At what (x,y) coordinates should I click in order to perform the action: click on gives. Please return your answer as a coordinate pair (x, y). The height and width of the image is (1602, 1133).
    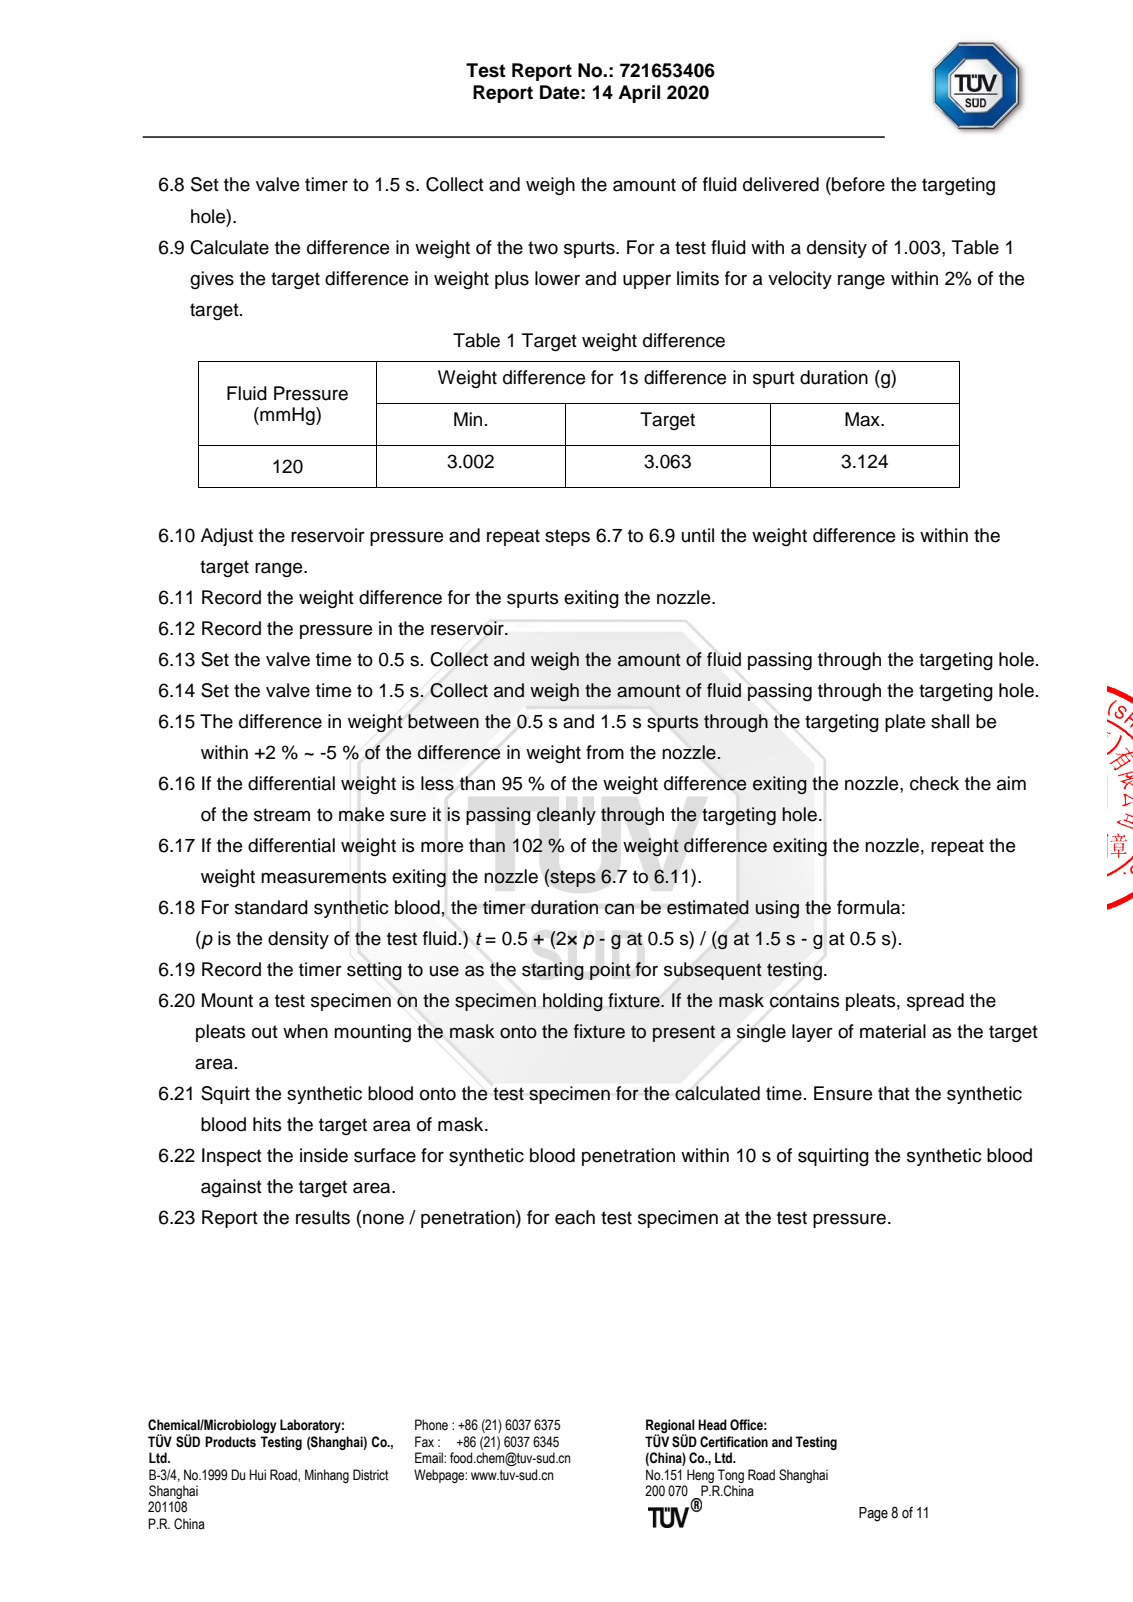
    Looking at the image, I should click on (212, 280).
